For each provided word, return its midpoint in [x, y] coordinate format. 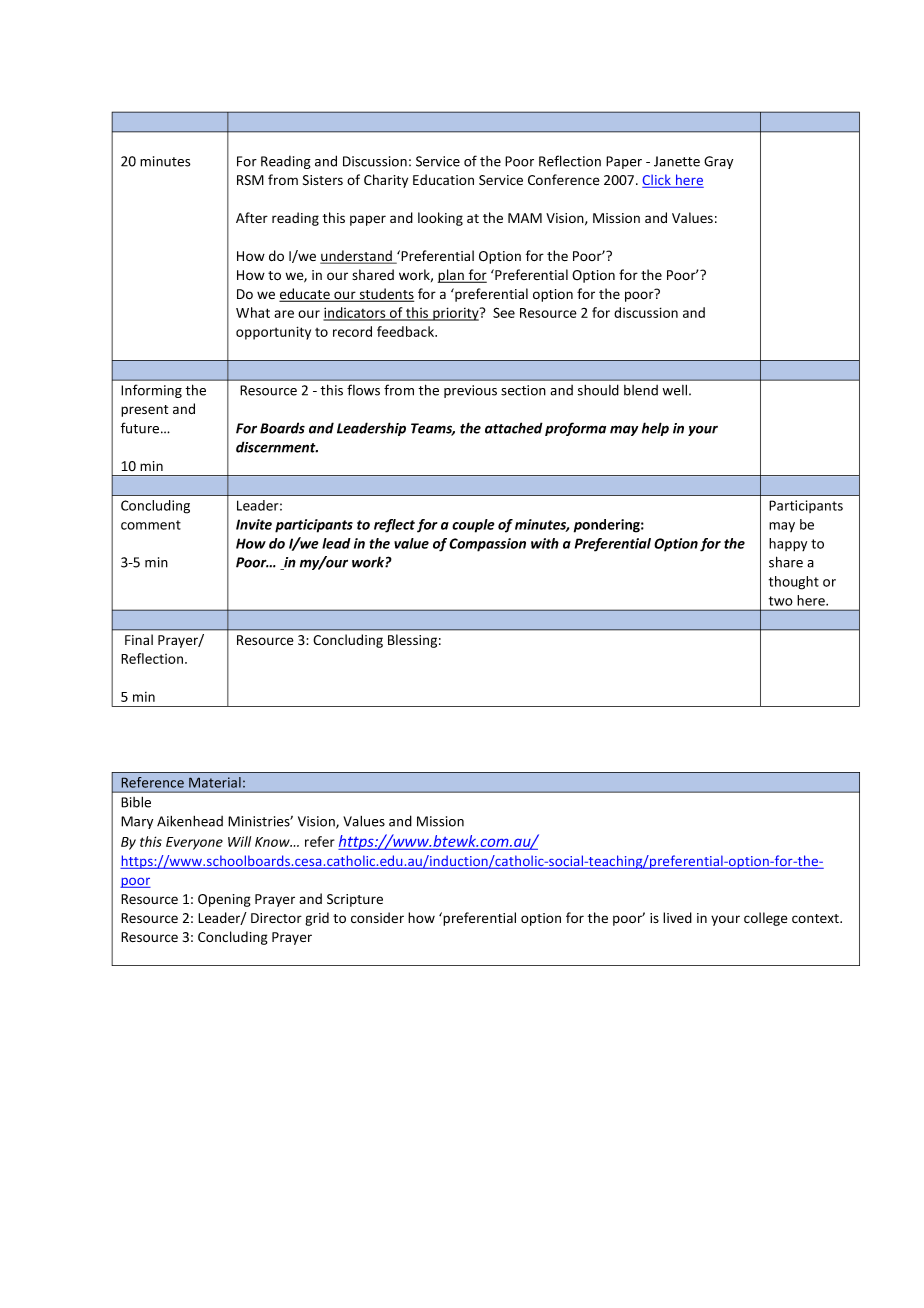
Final [139, 639]
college [766, 919]
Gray [718, 162]
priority [456, 314]
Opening [224, 900]
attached [514, 428]
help [655, 429]
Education [443, 179]
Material [215, 782]
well [676, 390]
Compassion [487, 545]
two [781, 601]
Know [273, 842]
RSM [250, 180]
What [253, 312]
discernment [277, 447]
